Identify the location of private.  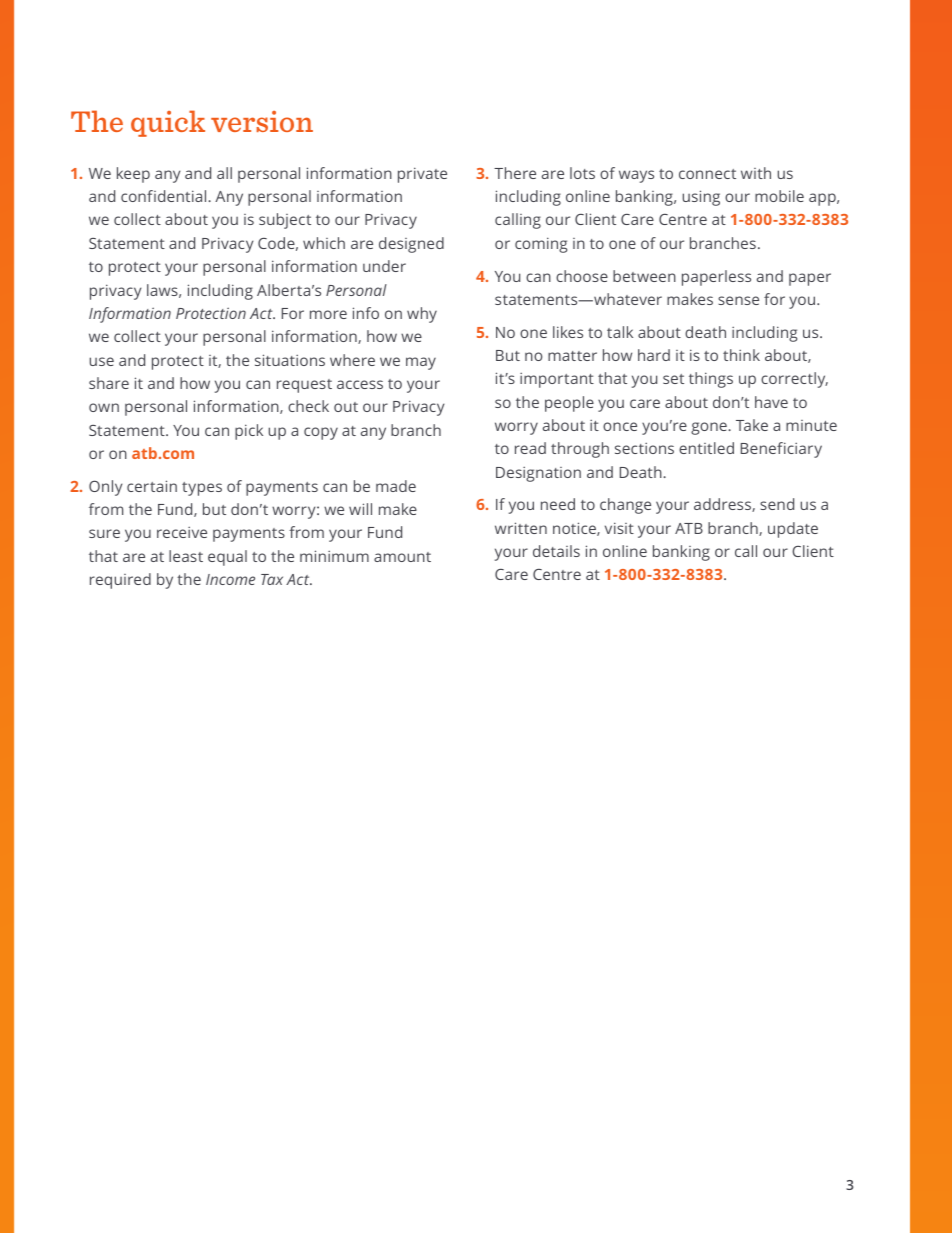
(422, 175).
